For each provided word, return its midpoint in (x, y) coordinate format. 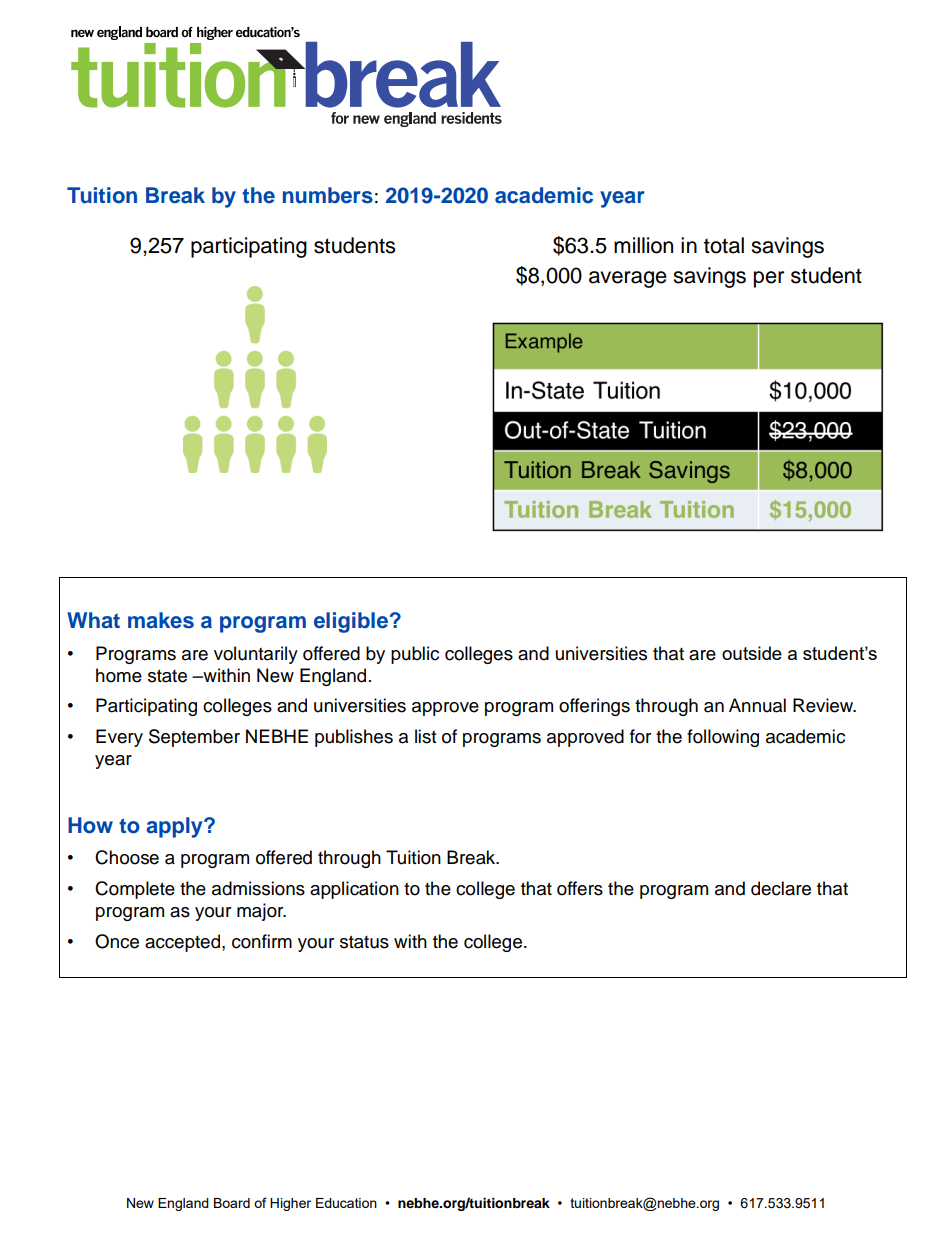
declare (781, 888)
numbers (328, 195)
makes (161, 620)
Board (232, 1203)
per (769, 279)
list (425, 736)
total (724, 245)
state (167, 676)
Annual (757, 705)
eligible (351, 622)
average (628, 279)
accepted (184, 943)
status (364, 942)
